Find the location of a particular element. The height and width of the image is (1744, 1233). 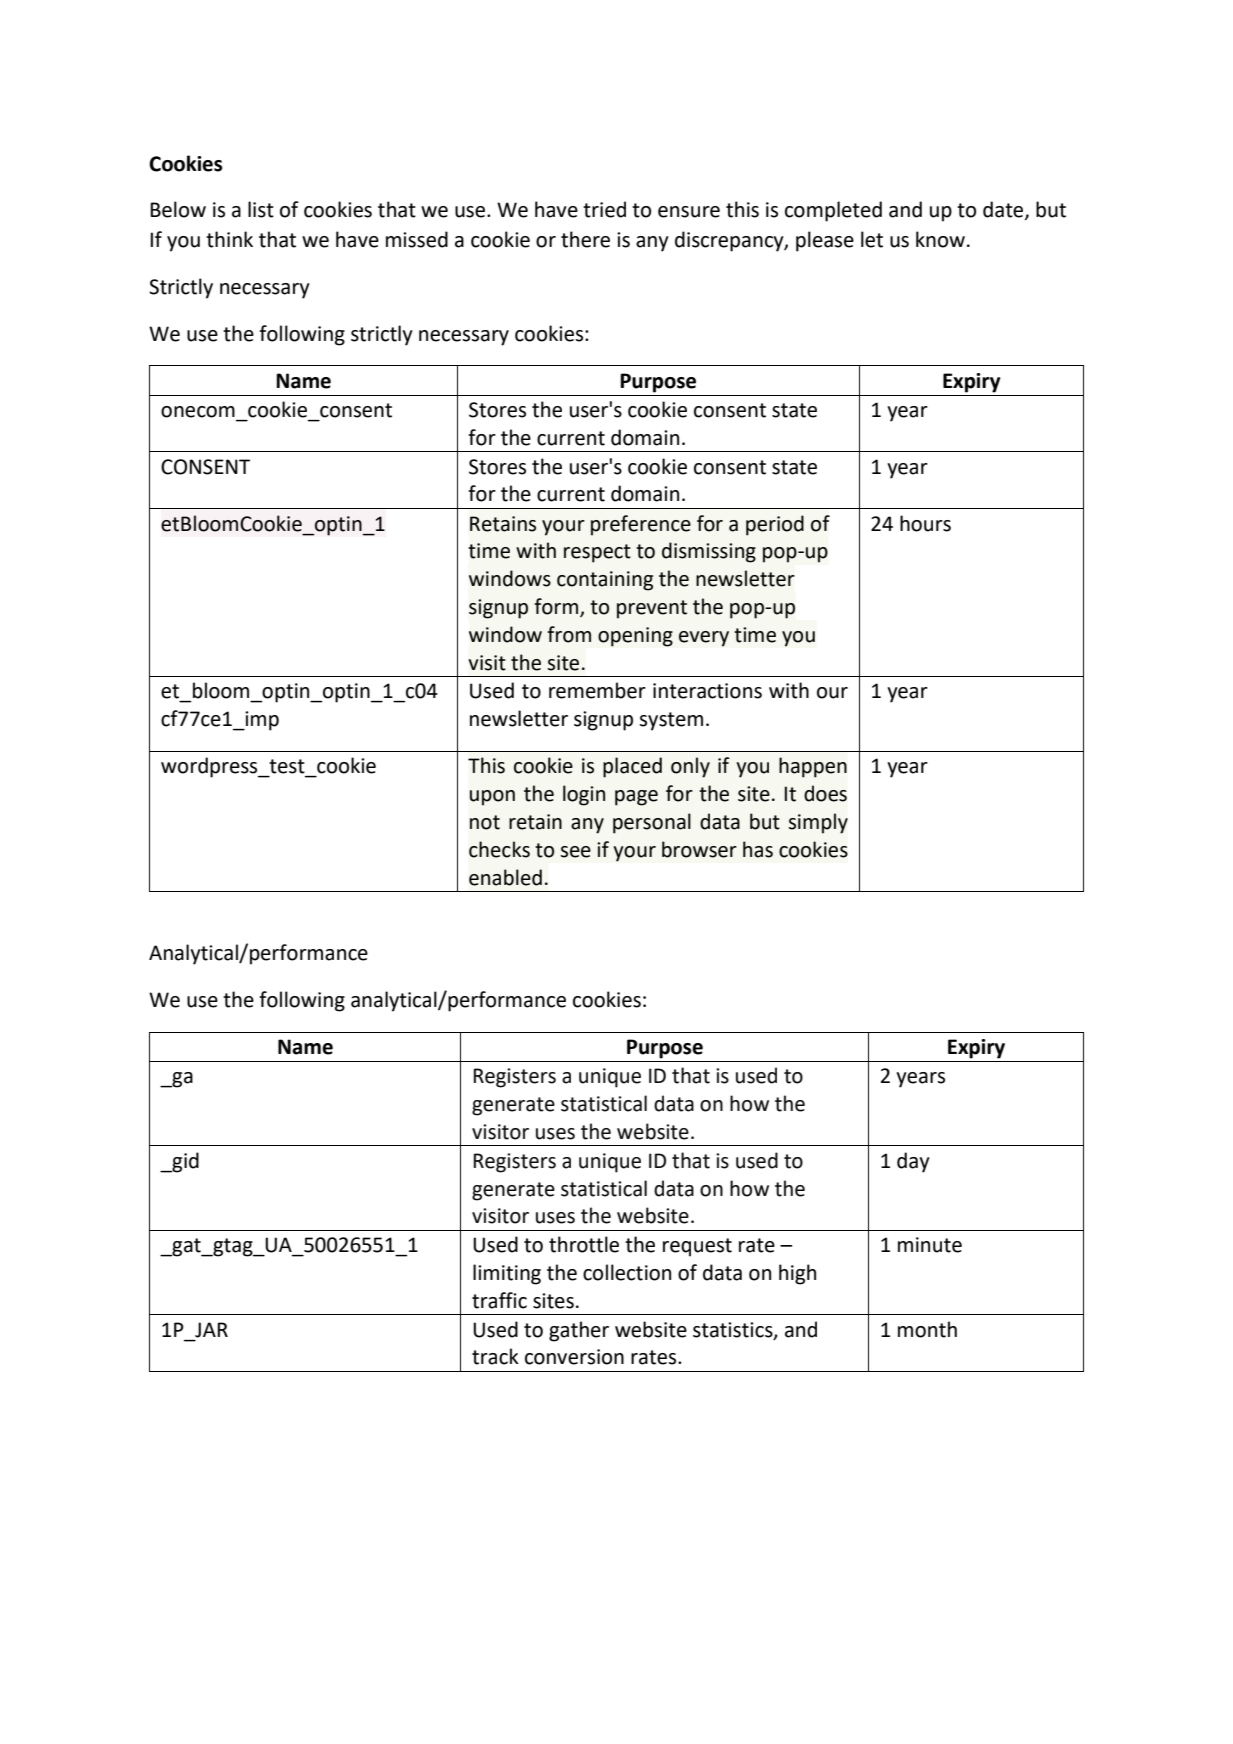

respect is located at coordinates (597, 553).
